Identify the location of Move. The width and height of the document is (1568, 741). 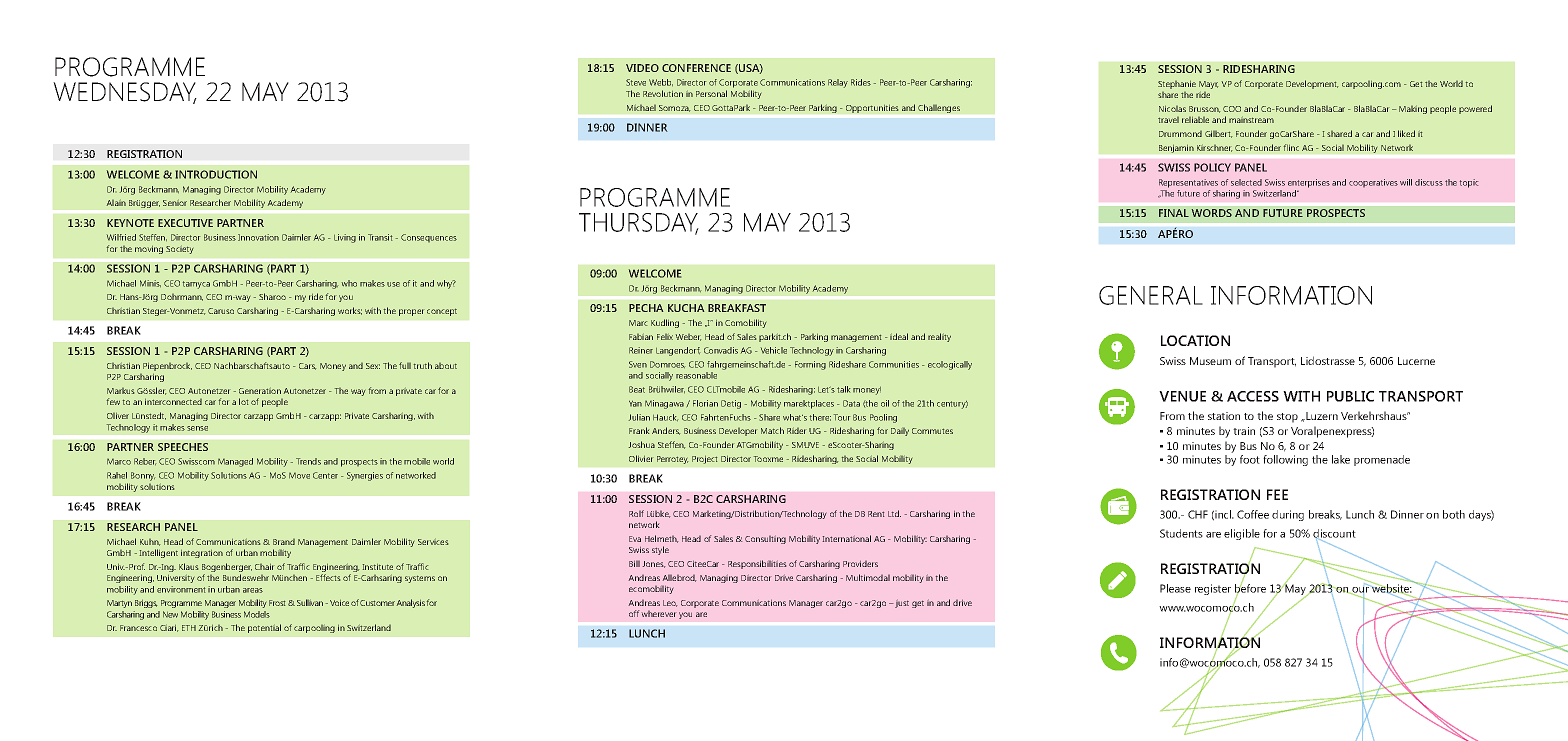
(299, 476).
